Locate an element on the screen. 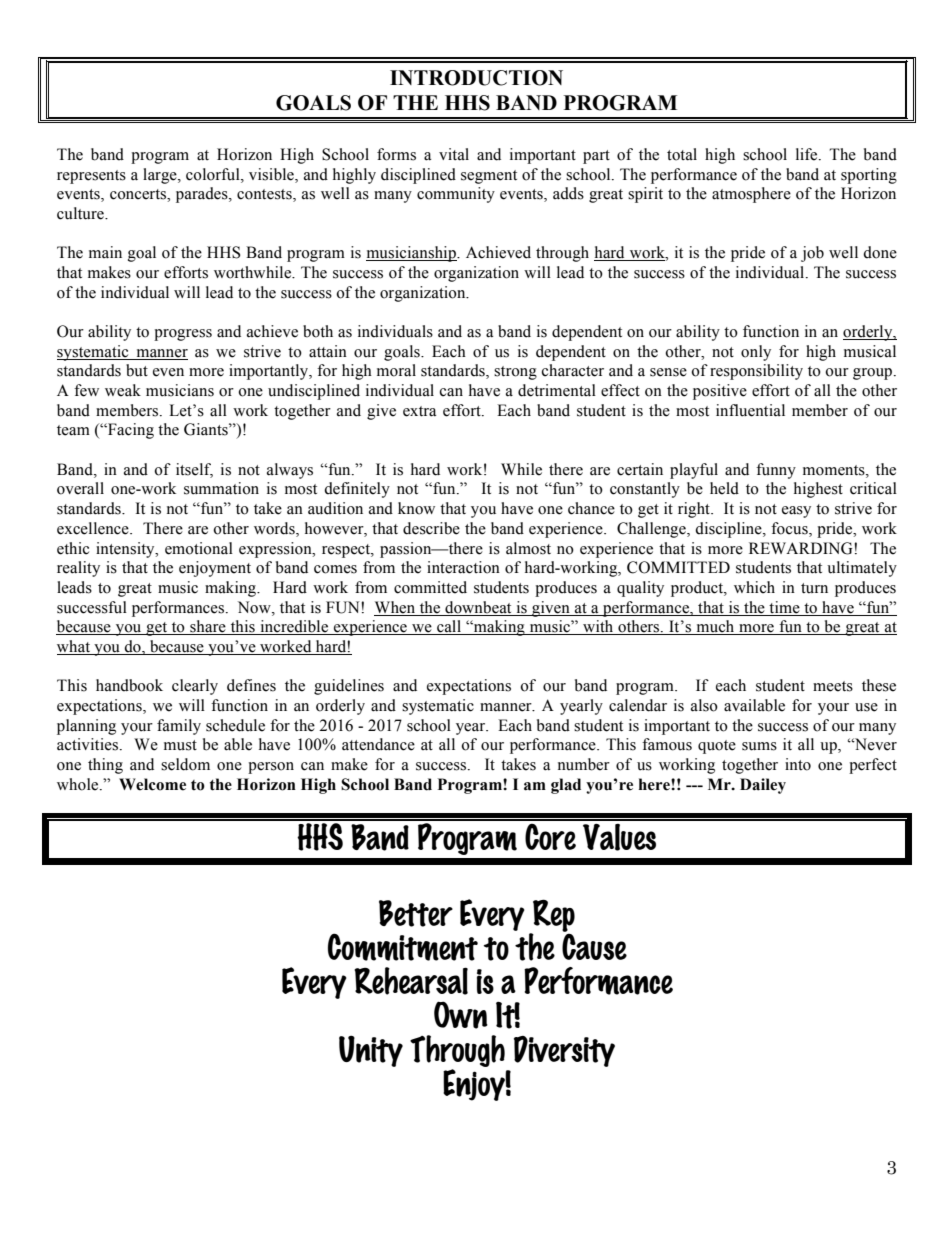  influential is located at coordinates (750, 410).
